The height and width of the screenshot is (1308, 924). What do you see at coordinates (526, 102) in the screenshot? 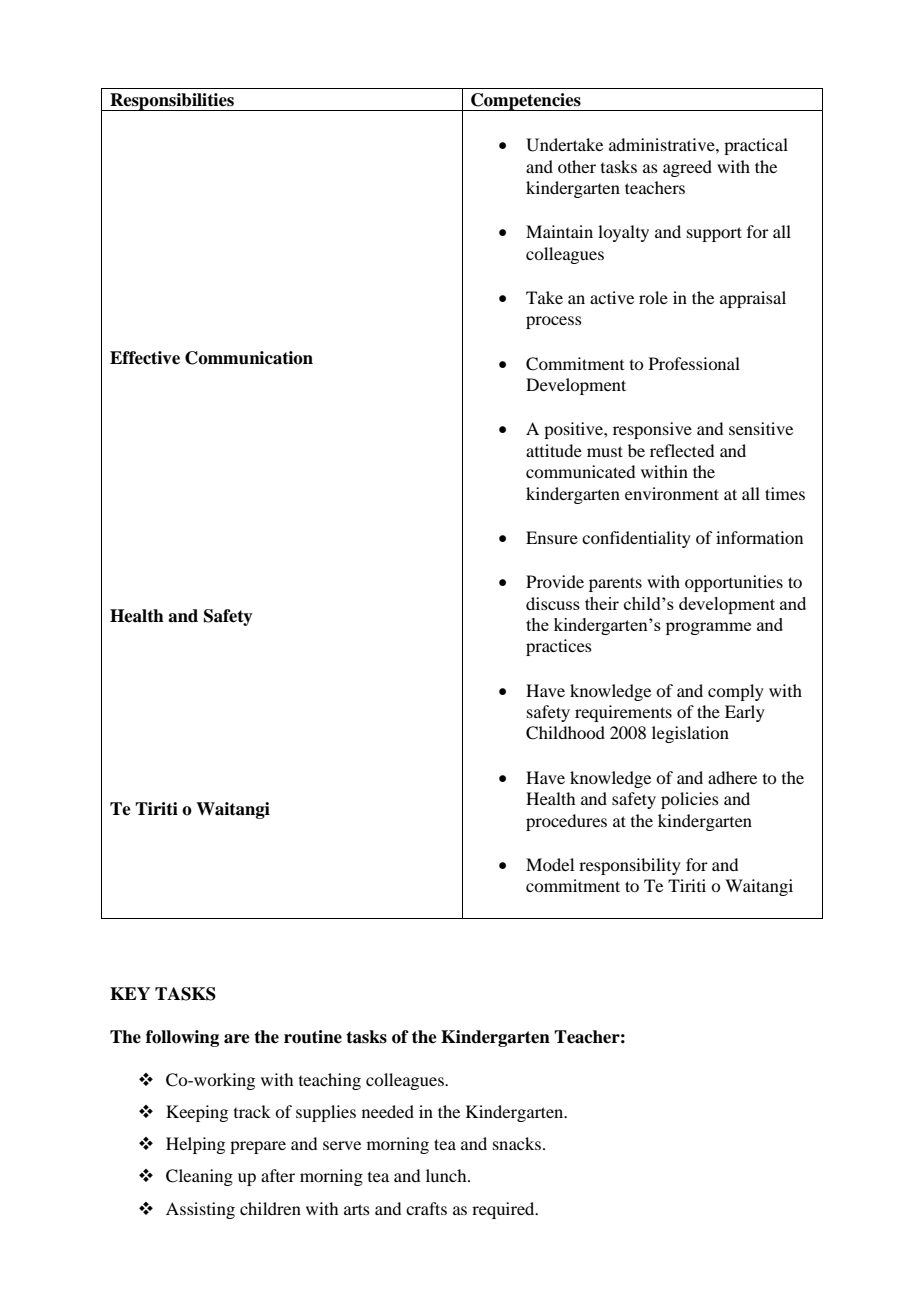
I see `Competencies` at bounding box center [526, 102].
